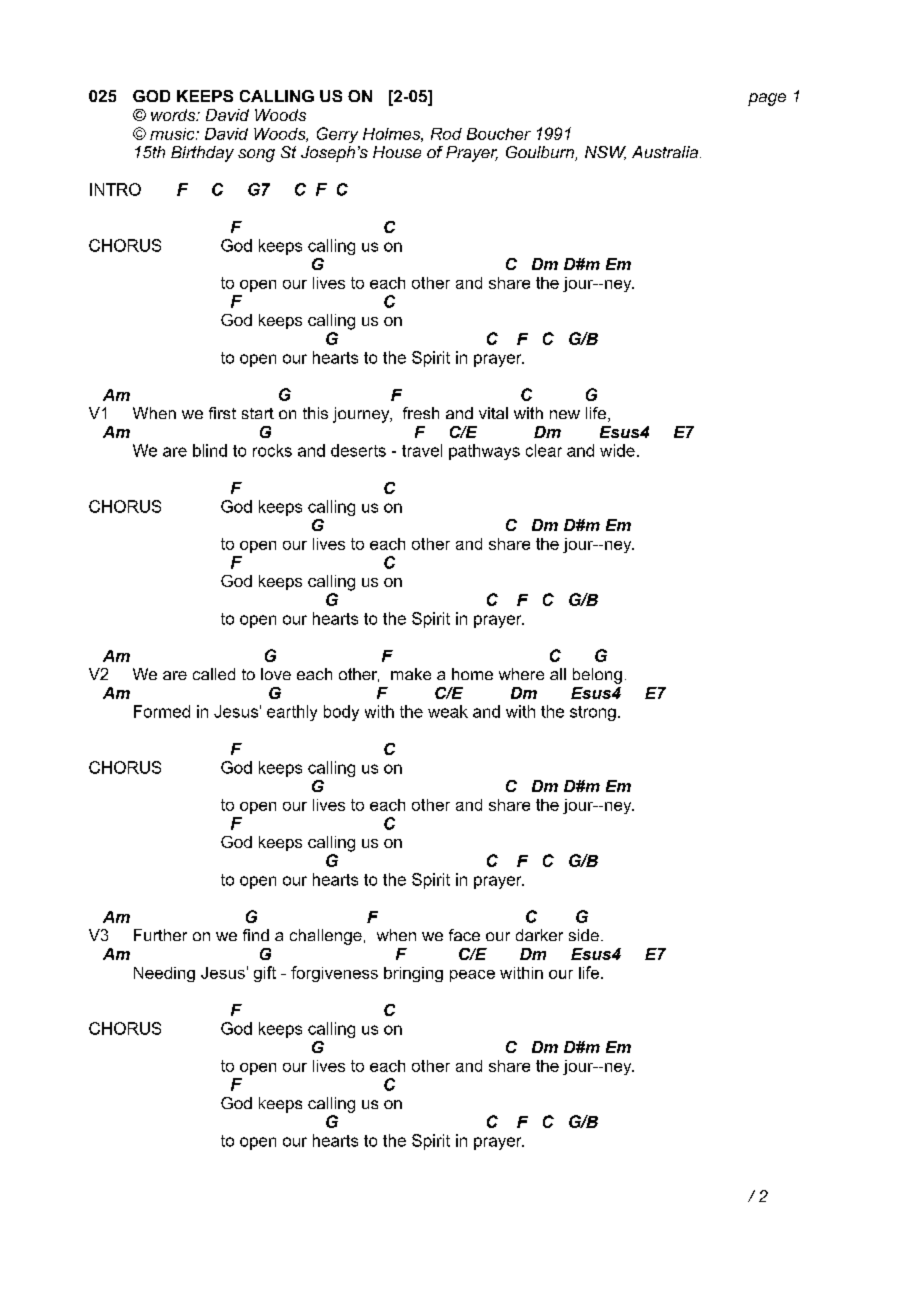 The height and width of the screenshot is (1308, 924). Describe the element at coordinates (173, 134) in the screenshot. I see `music` at that location.
